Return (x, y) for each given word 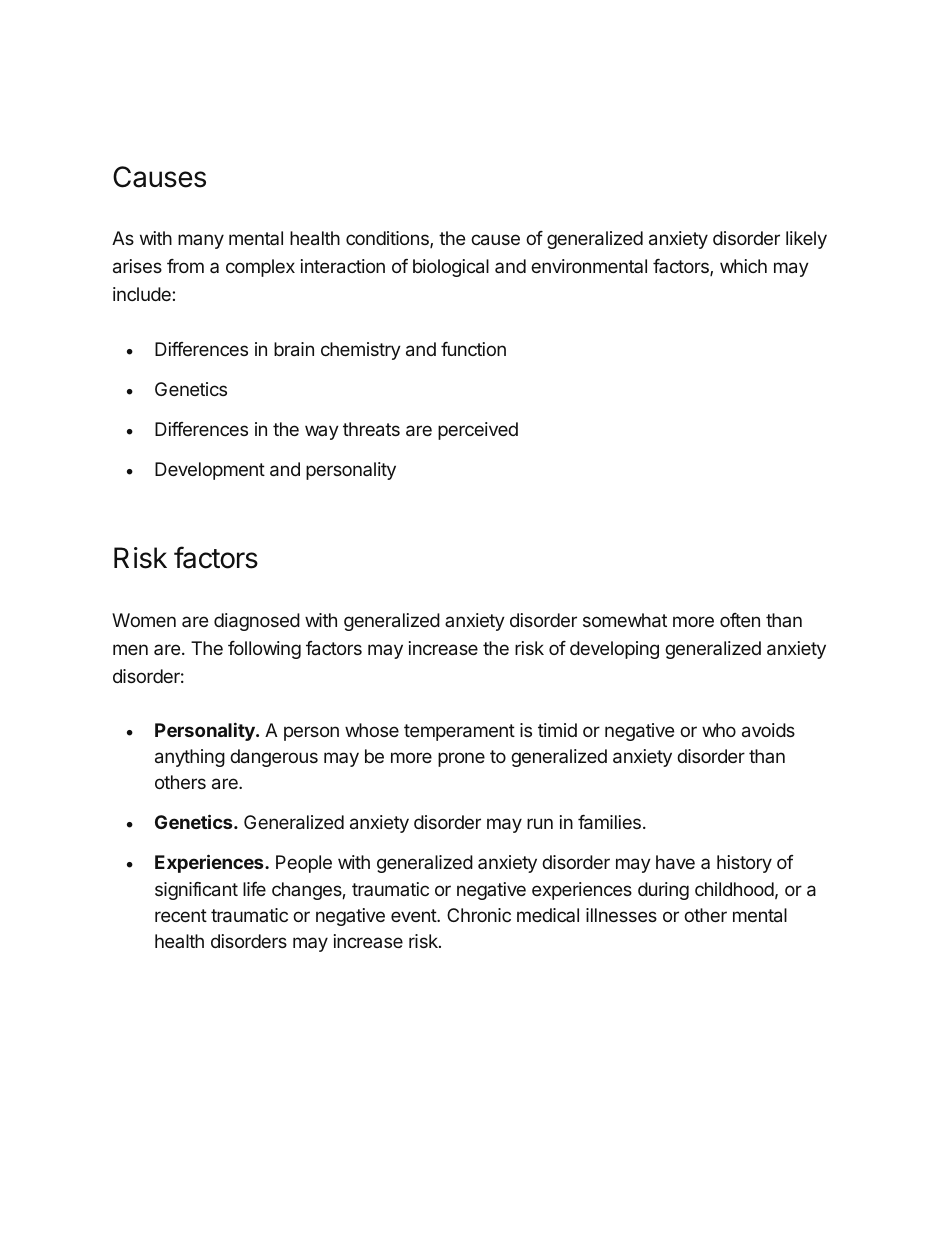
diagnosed (257, 622)
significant (196, 891)
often (740, 620)
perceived (478, 431)
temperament (459, 732)
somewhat (625, 620)
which (743, 266)
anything (190, 758)
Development (210, 471)
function (473, 349)
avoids (768, 730)
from (185, 266)
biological (451, 268)
